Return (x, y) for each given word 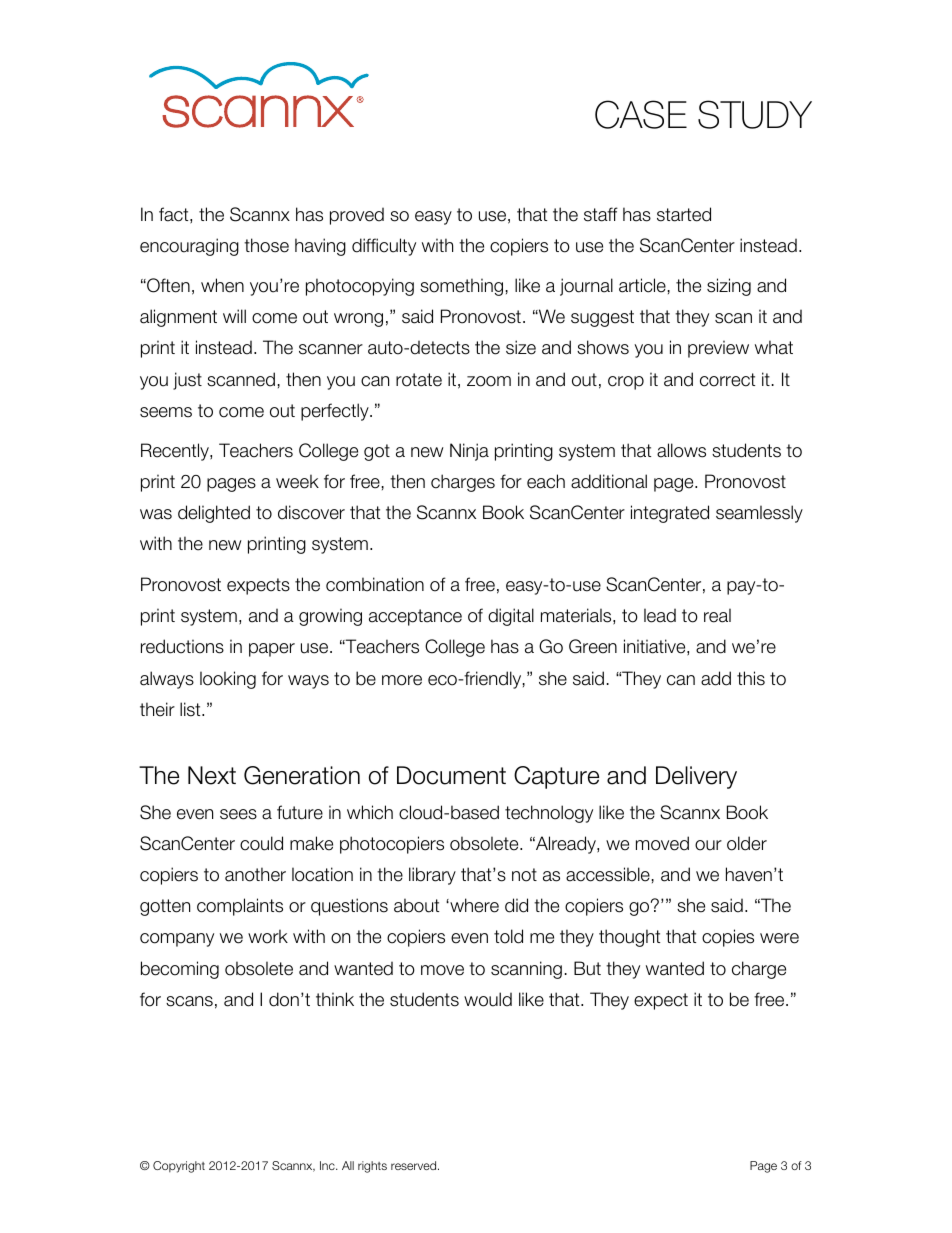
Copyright (179, 1167)
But (587, 968)
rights (372, 1167)
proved (357, 216)
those (266, 245)
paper (272, 650)
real (717, 615)
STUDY (755, 114)
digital (511, 617)
